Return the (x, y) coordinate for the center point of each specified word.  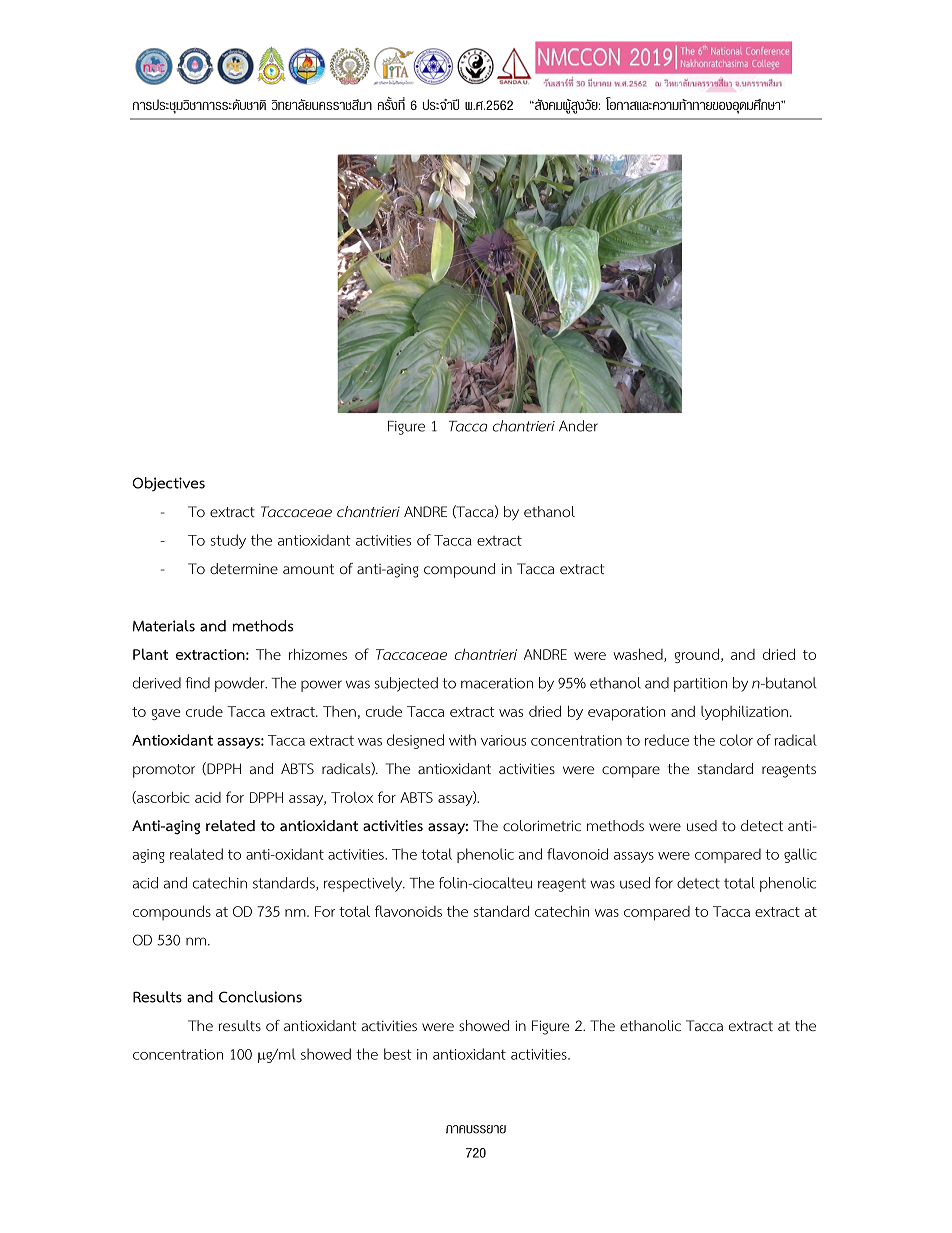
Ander (578, 426)
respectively (364, 884)
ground (698, 655)
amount (308, 569)
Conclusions (260, 997)
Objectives (169, 484)
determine (244, 568)
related (230, 825)
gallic (800, 855)
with (462, 740)
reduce (667, 740)
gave (166, 714)
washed (639, 655)
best (398, 1054)
